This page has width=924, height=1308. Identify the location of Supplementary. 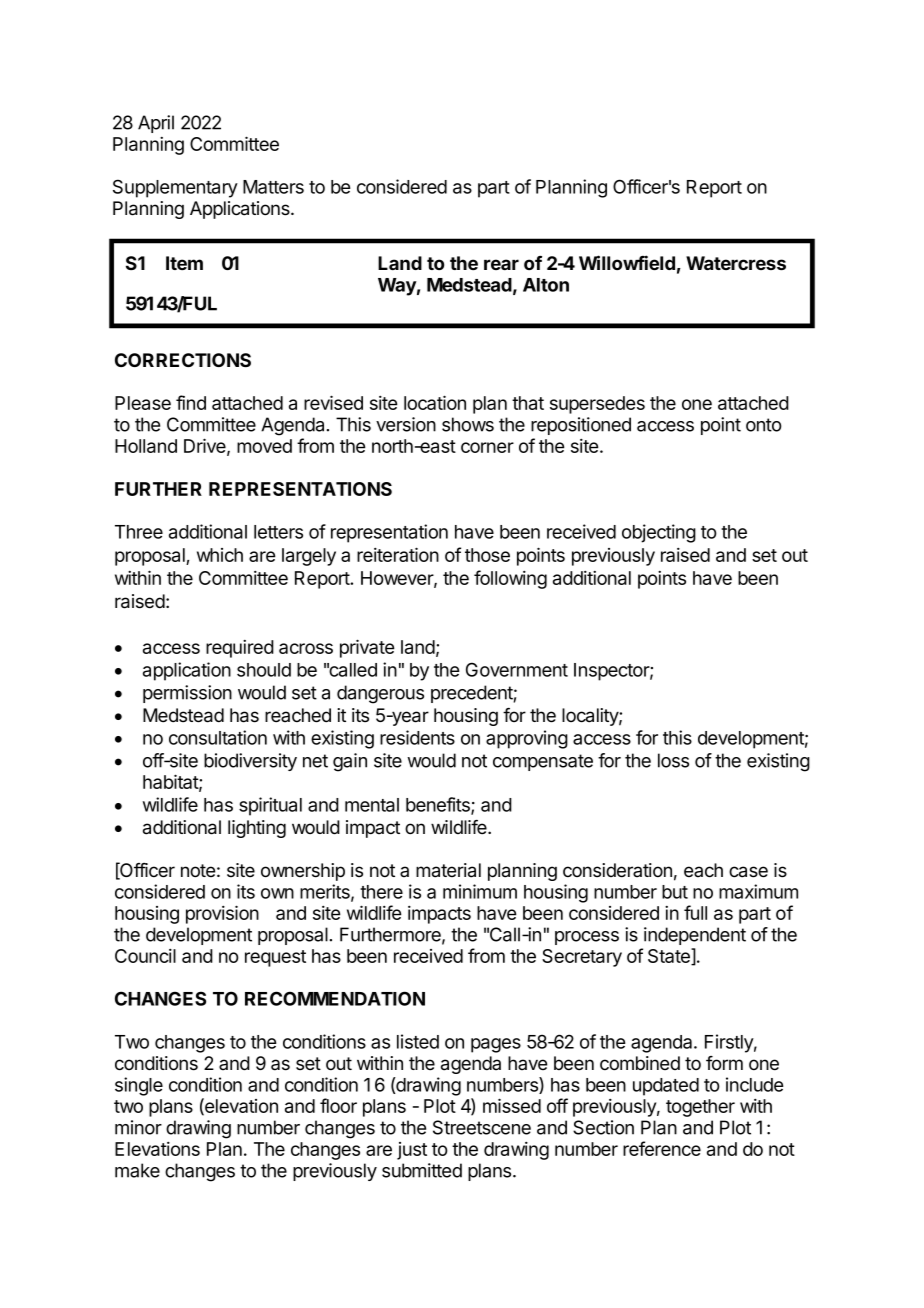
(175, 188).
